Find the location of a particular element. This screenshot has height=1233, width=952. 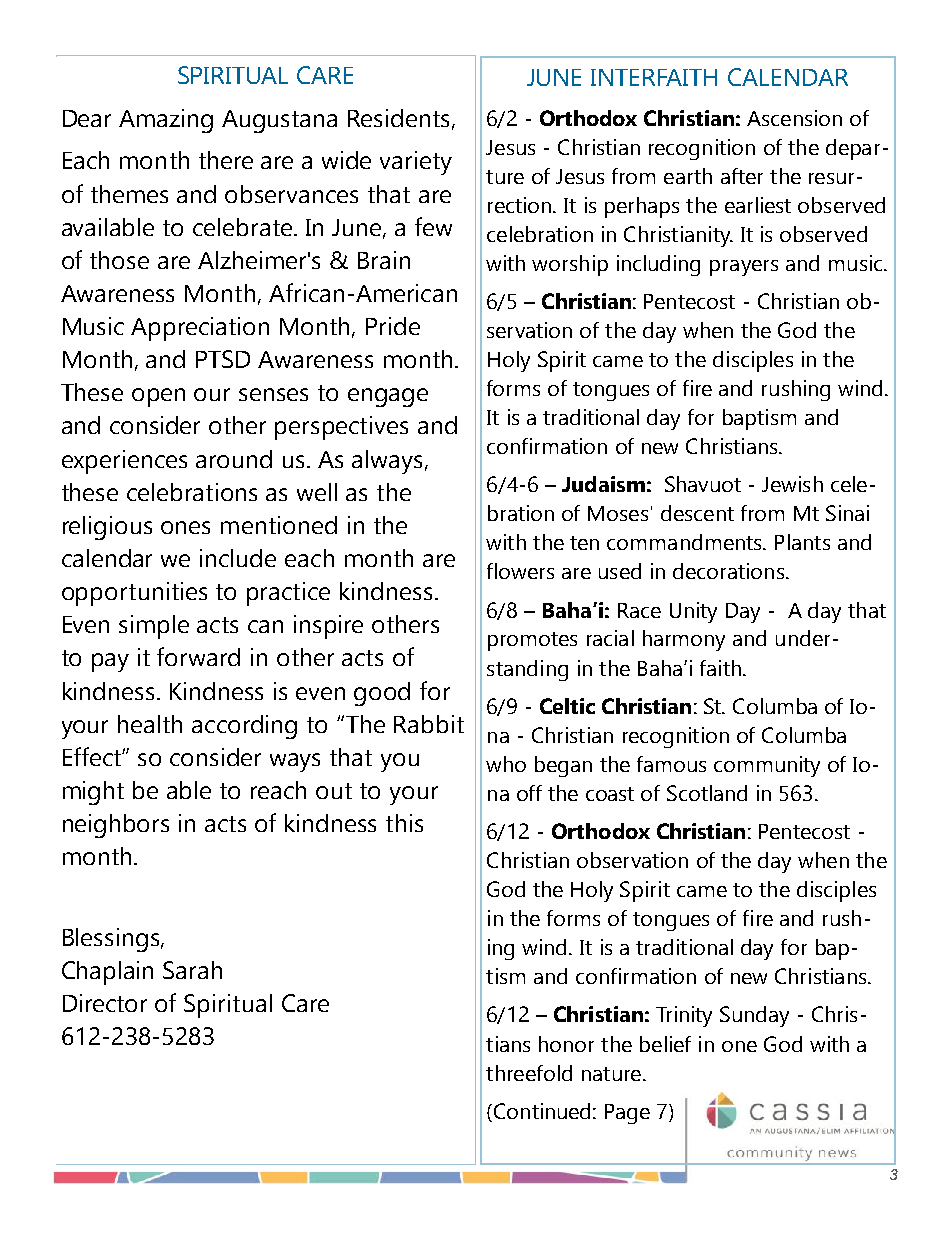

after is located at coordinates (742, 176).
